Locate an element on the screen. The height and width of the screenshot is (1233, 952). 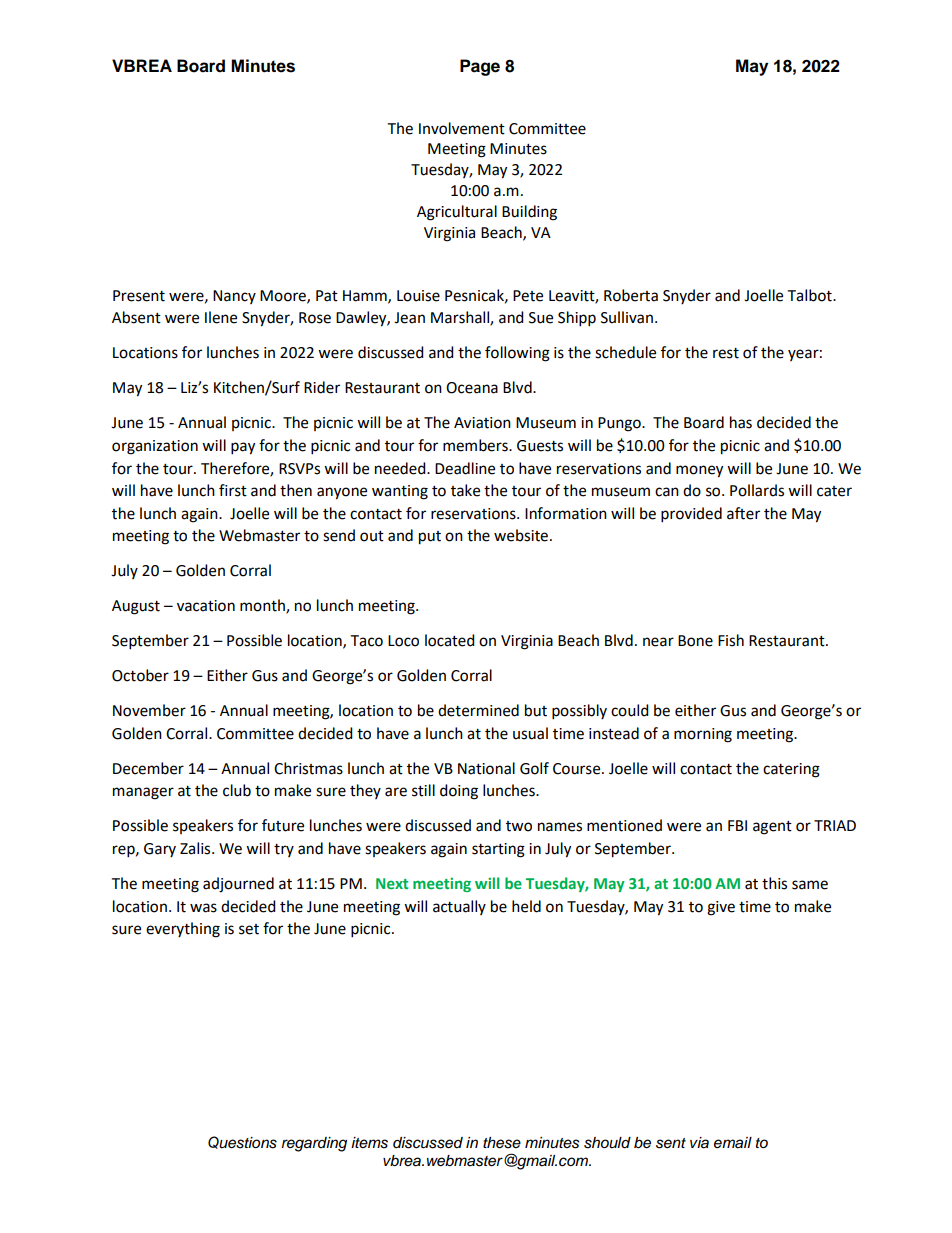
determined is located at coordinates (478, 710).
